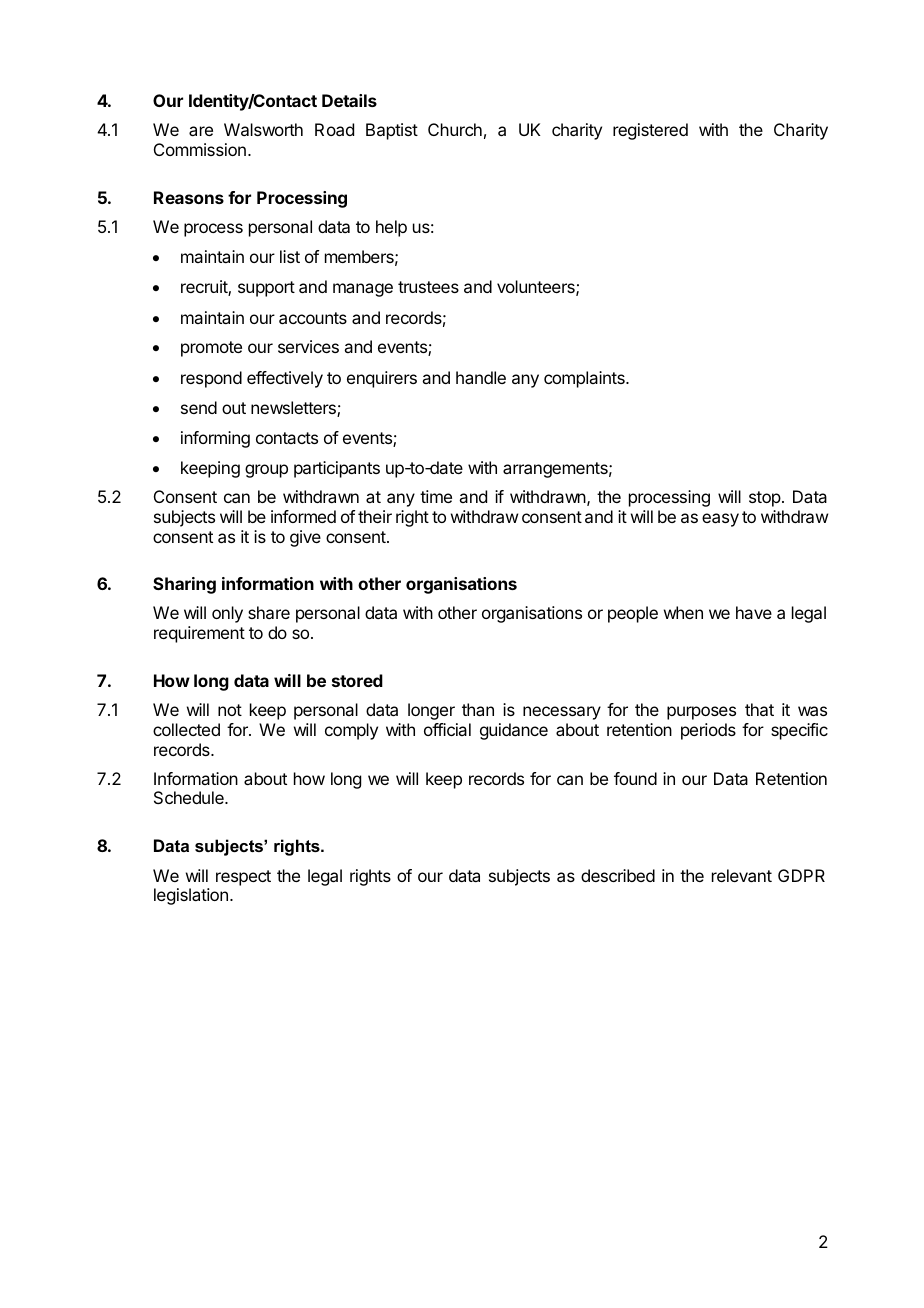 This screenshot has height=1308, width=924. I want to click on relevant, so click(742, 875).
